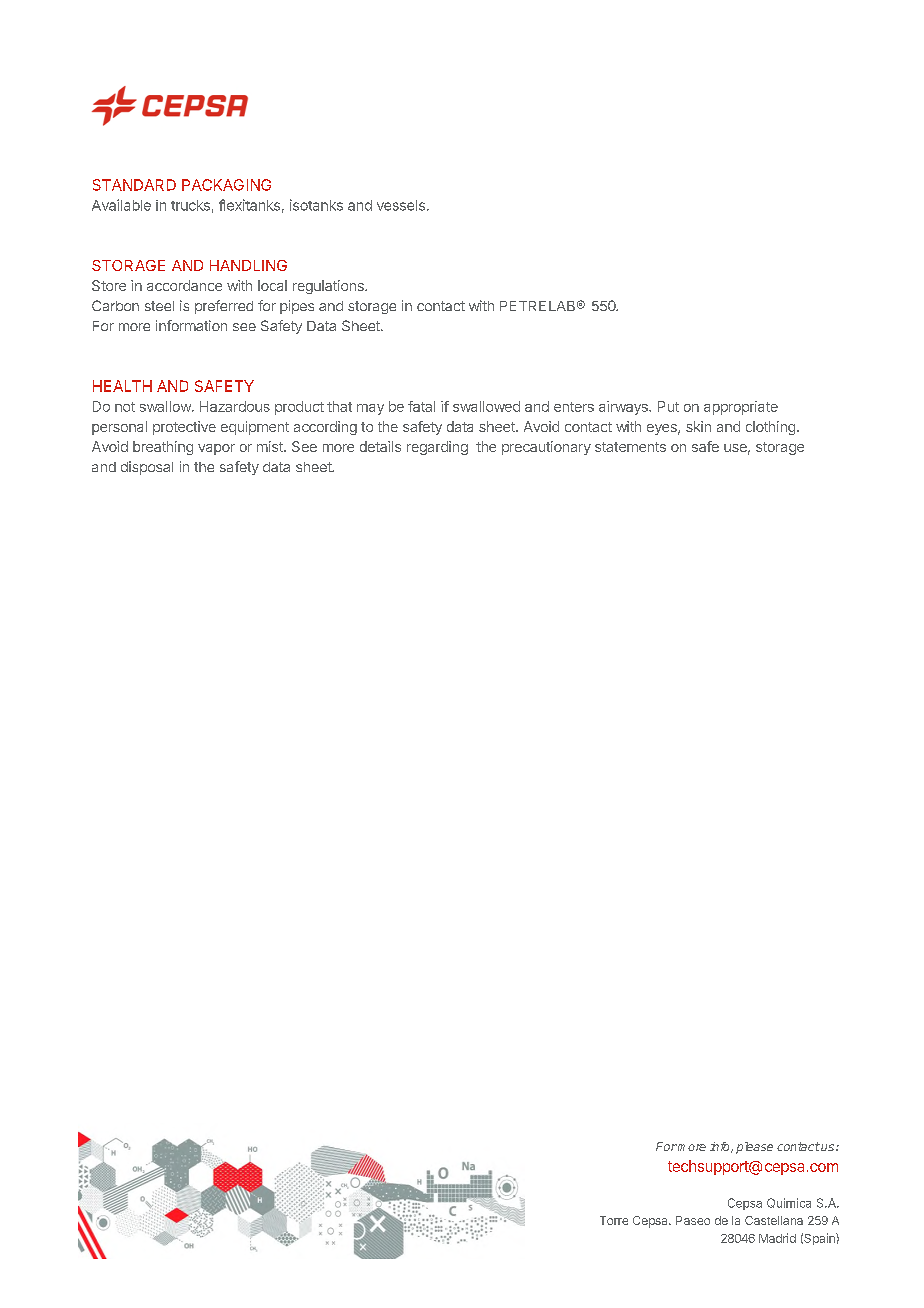 This page has width=924, height=1308. I want to click on disposal, so click(147, 468).
